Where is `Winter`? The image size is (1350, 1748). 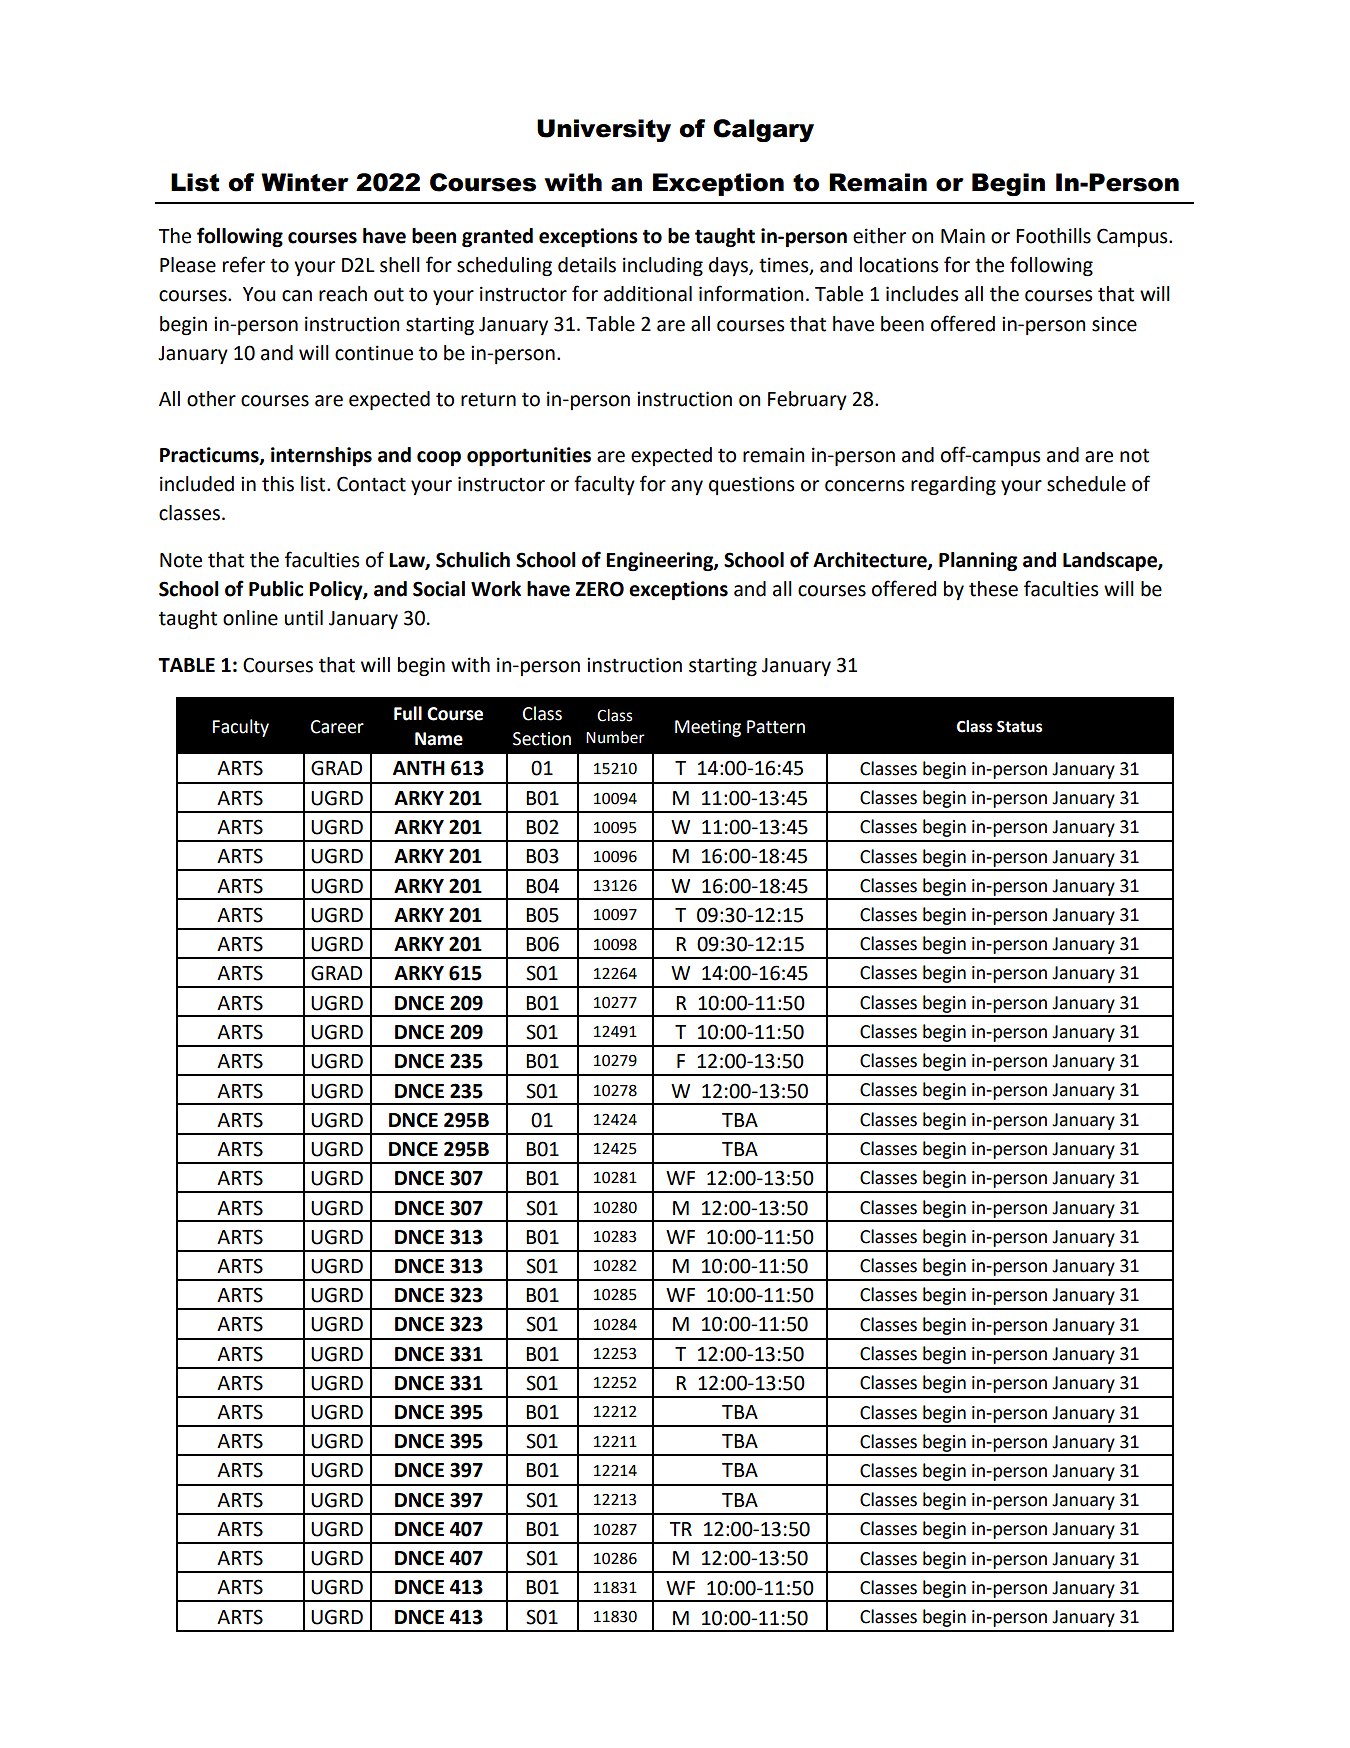 Winter is located at coordinates (305, 182).
